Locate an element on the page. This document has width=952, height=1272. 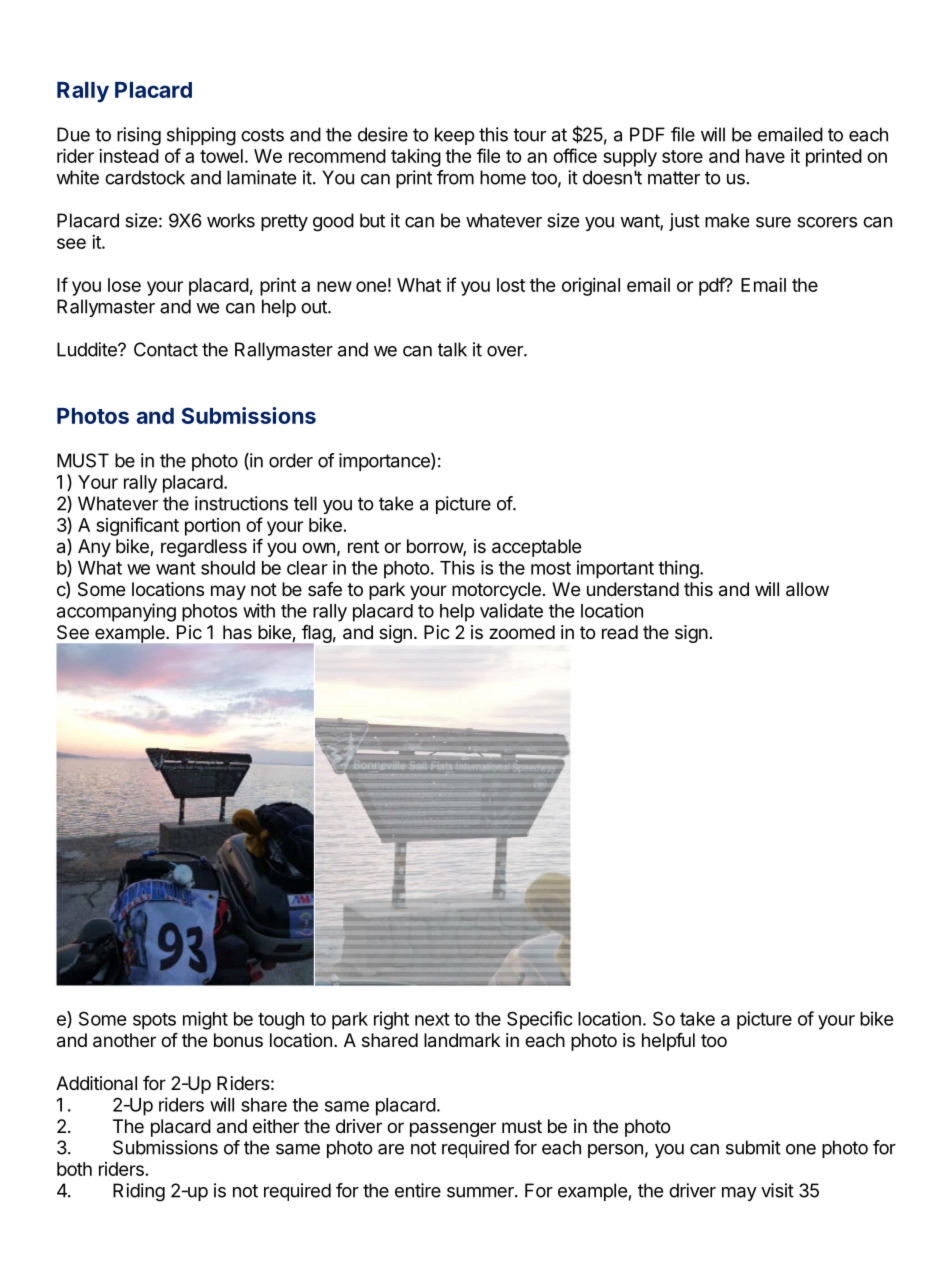
has is located at coordinates (237, 632).
